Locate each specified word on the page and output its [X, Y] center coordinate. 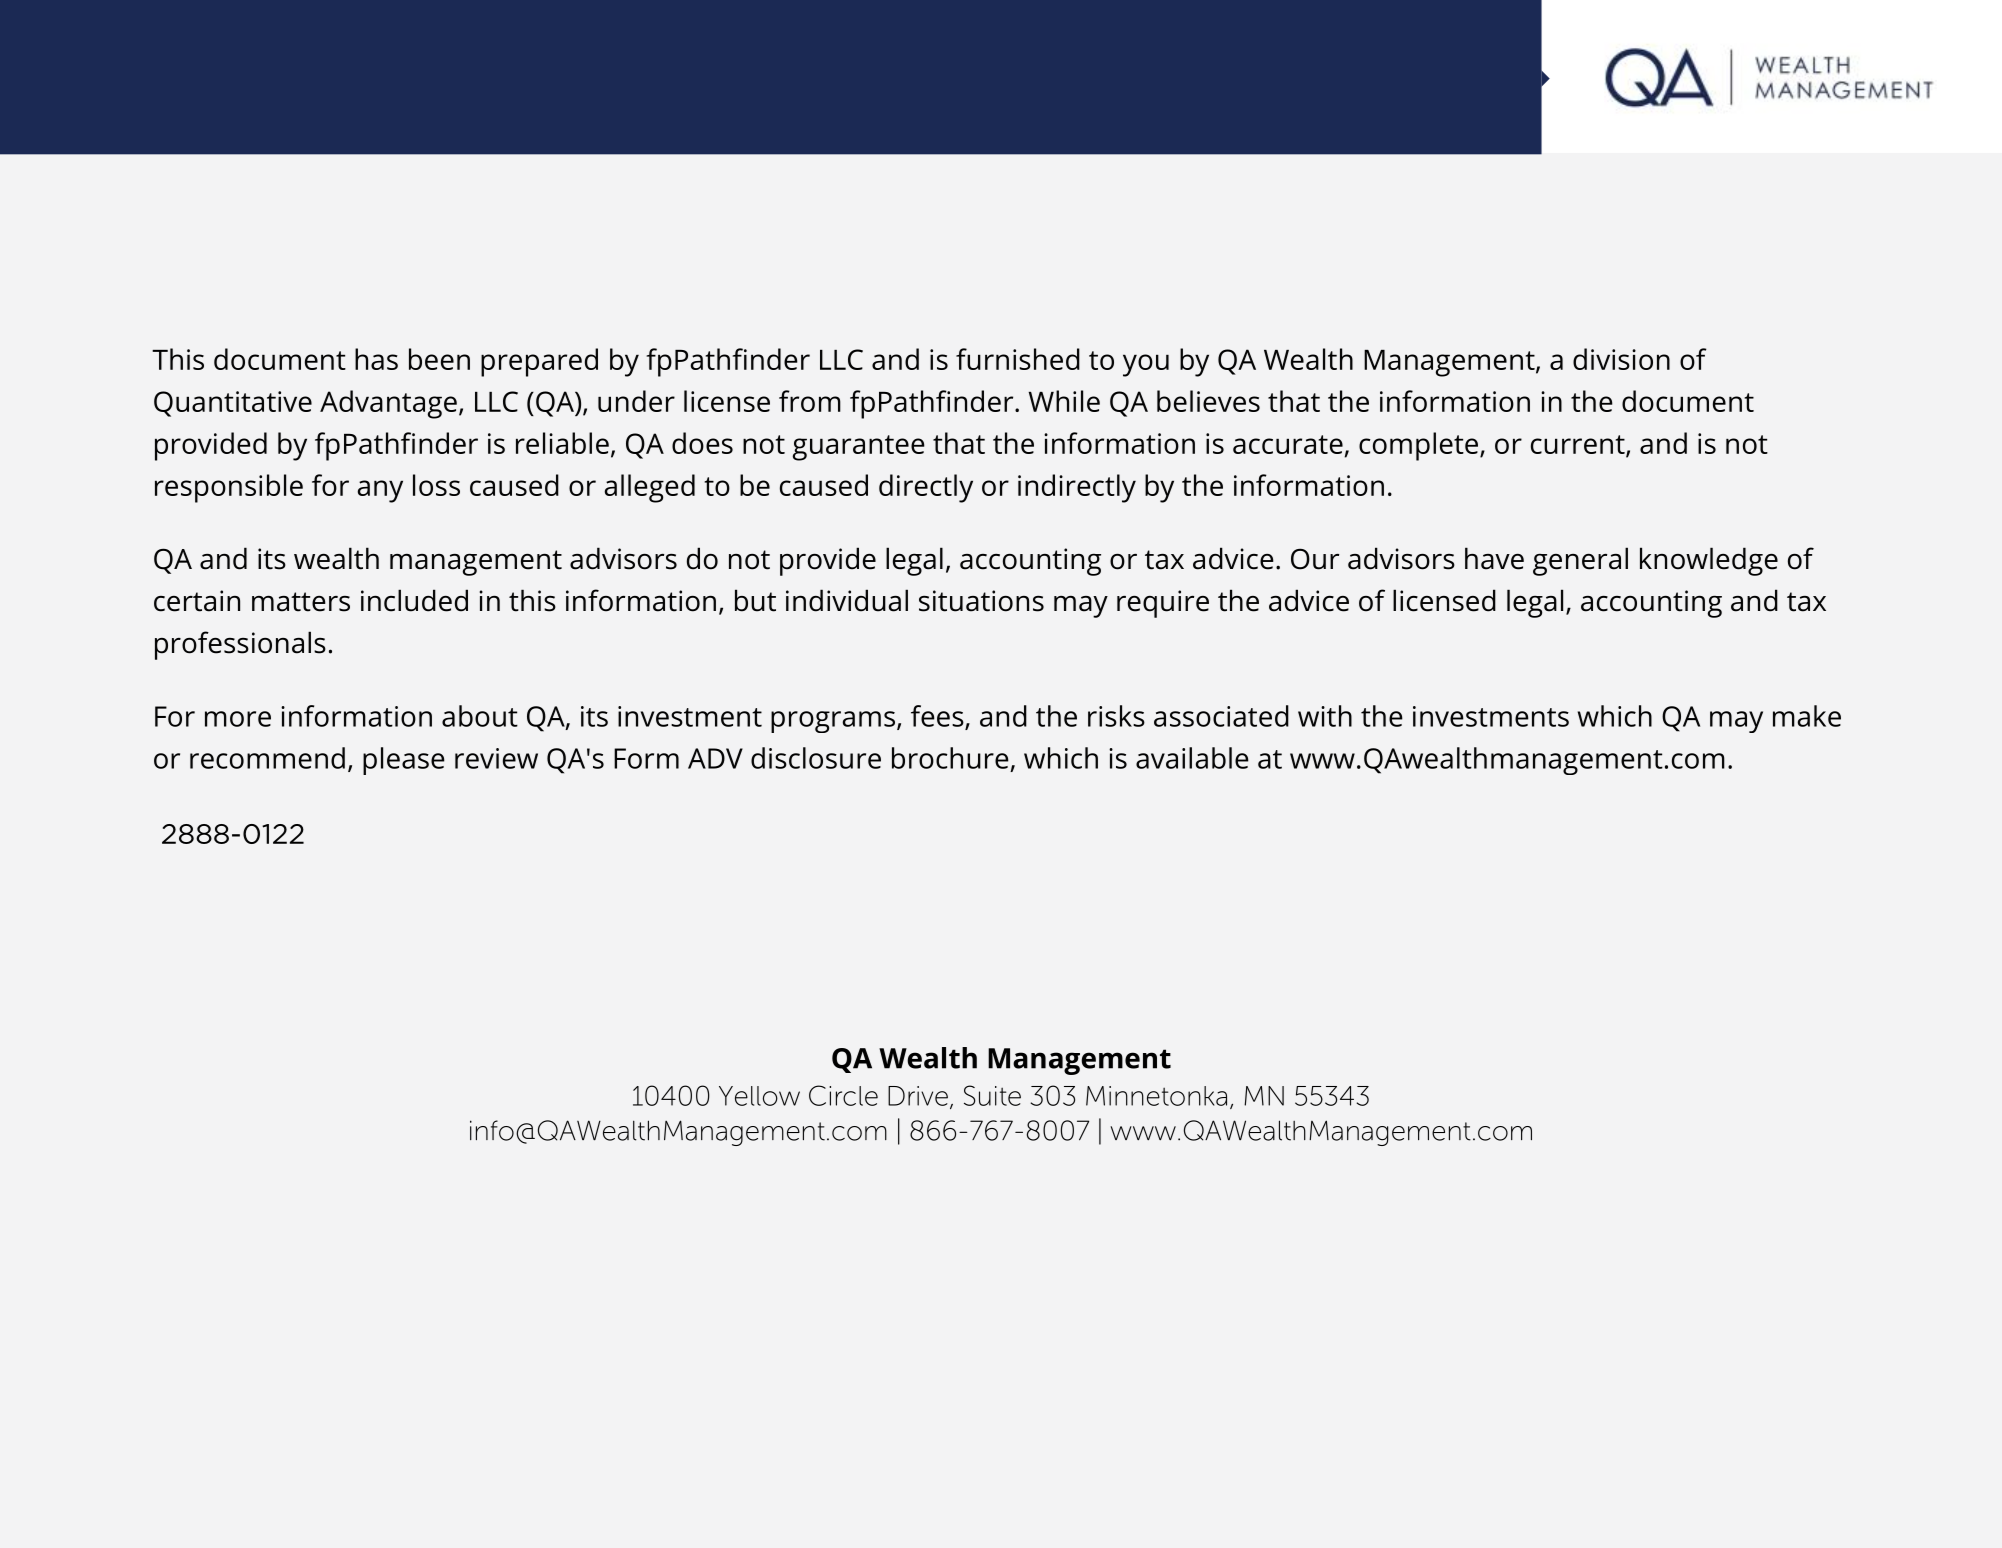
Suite [992, 1095]
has [376, 359]
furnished [1018, 359]
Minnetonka [1156, 1096]
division [1621, 359]
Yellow [759, 1096]
